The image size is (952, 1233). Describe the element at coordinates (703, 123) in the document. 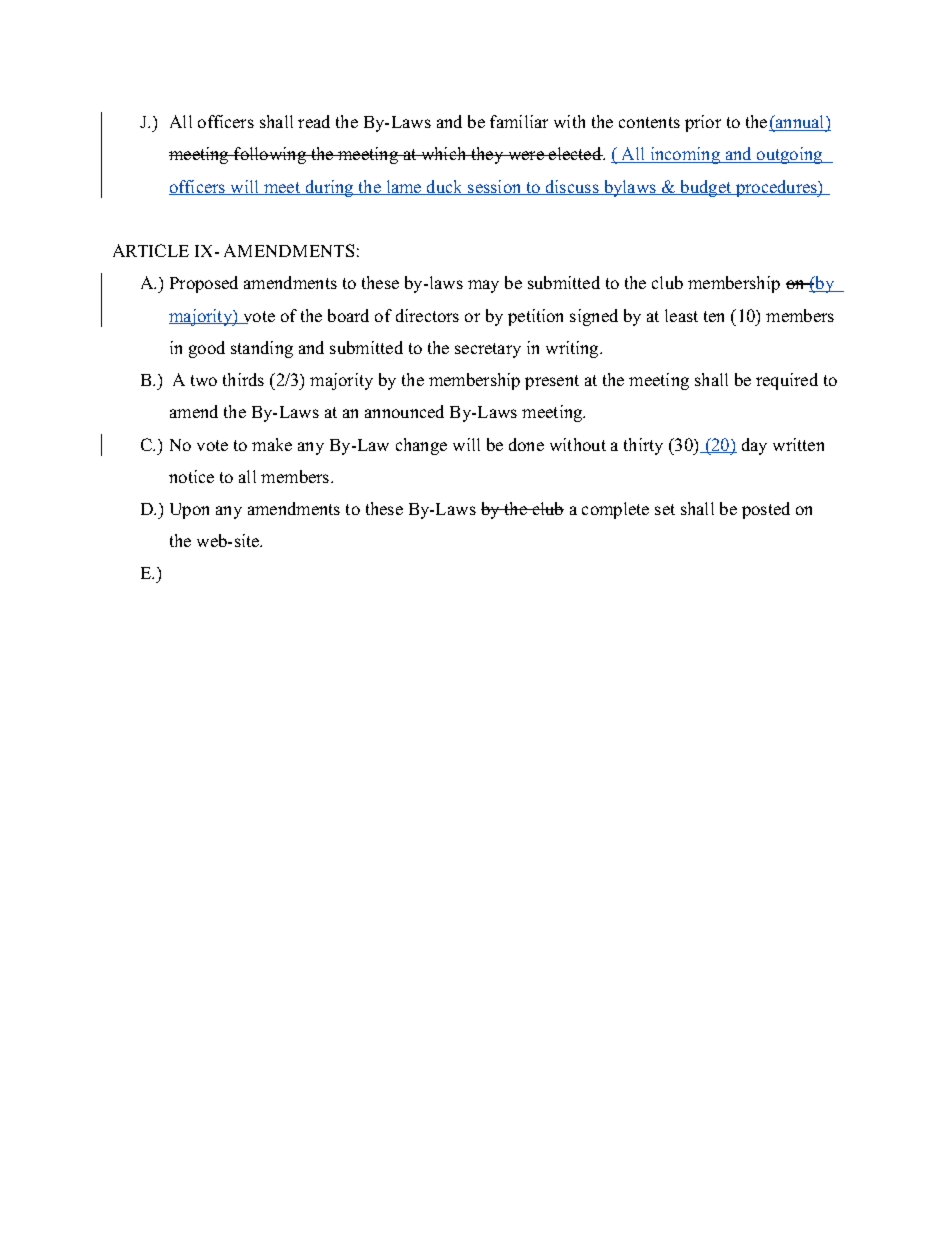

I see `prior` at that location.
